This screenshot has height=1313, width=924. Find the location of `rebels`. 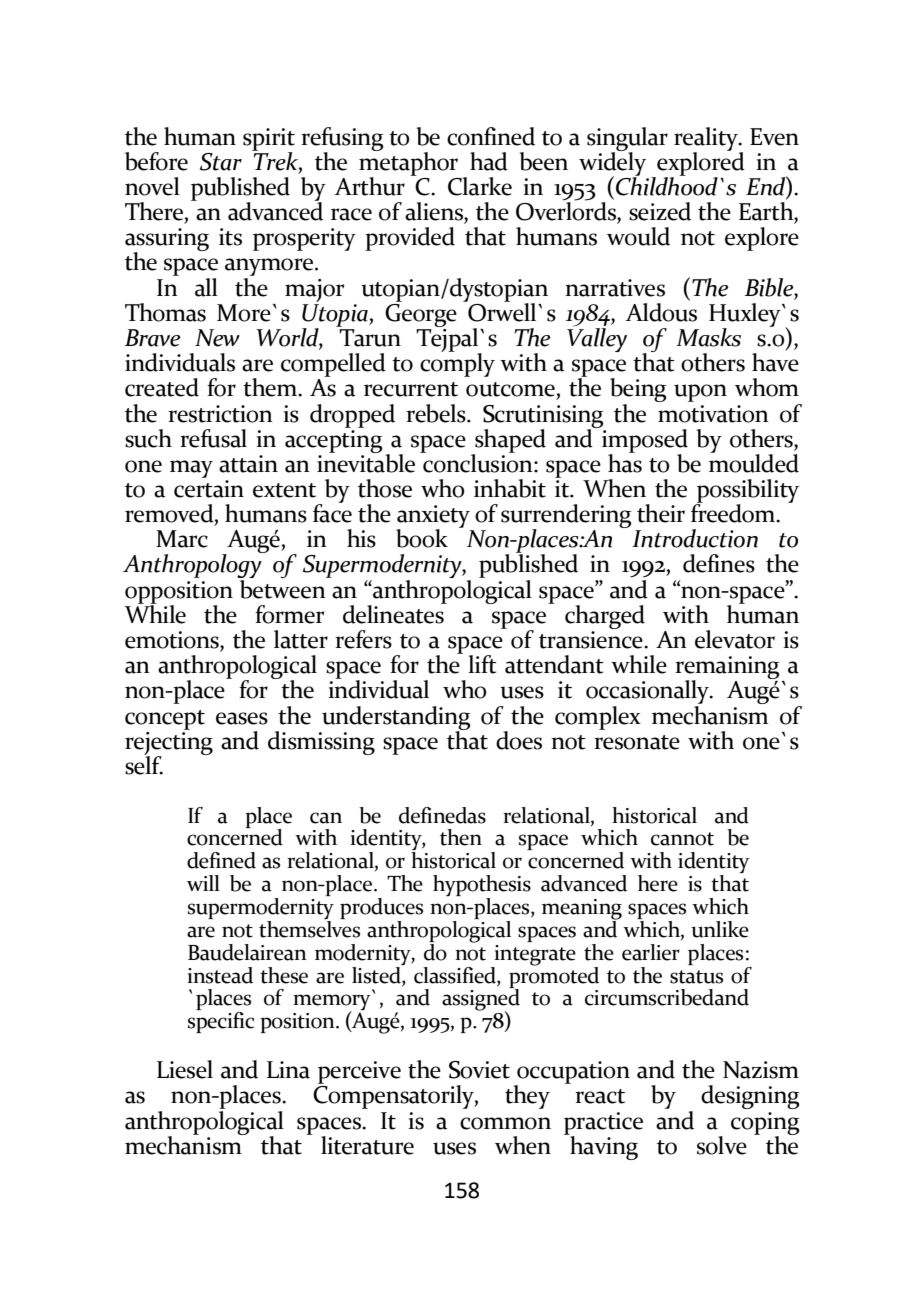

rebels is located at coordinates (437, 413).
